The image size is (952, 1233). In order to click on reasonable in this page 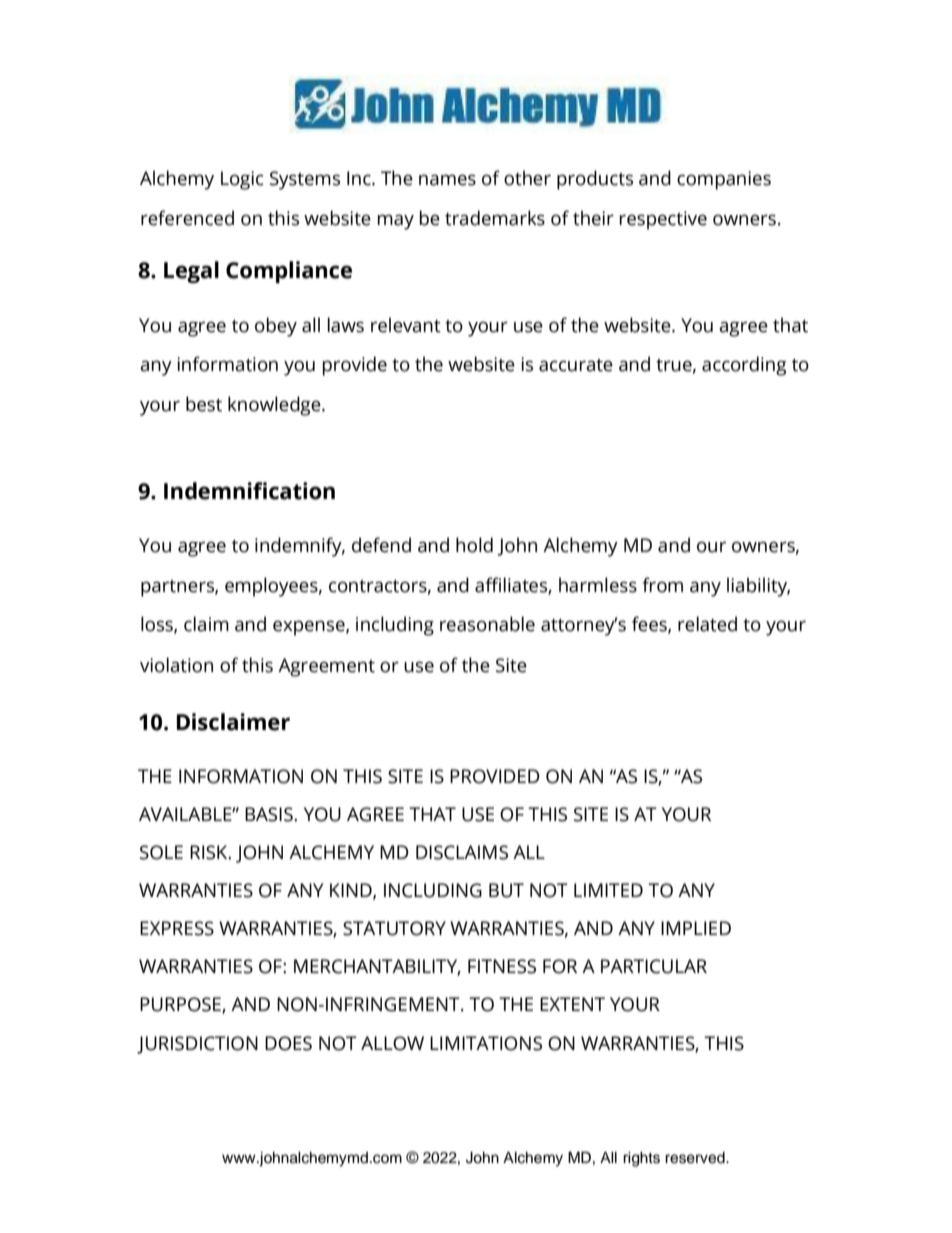, I will do `click(487, 624)`.
